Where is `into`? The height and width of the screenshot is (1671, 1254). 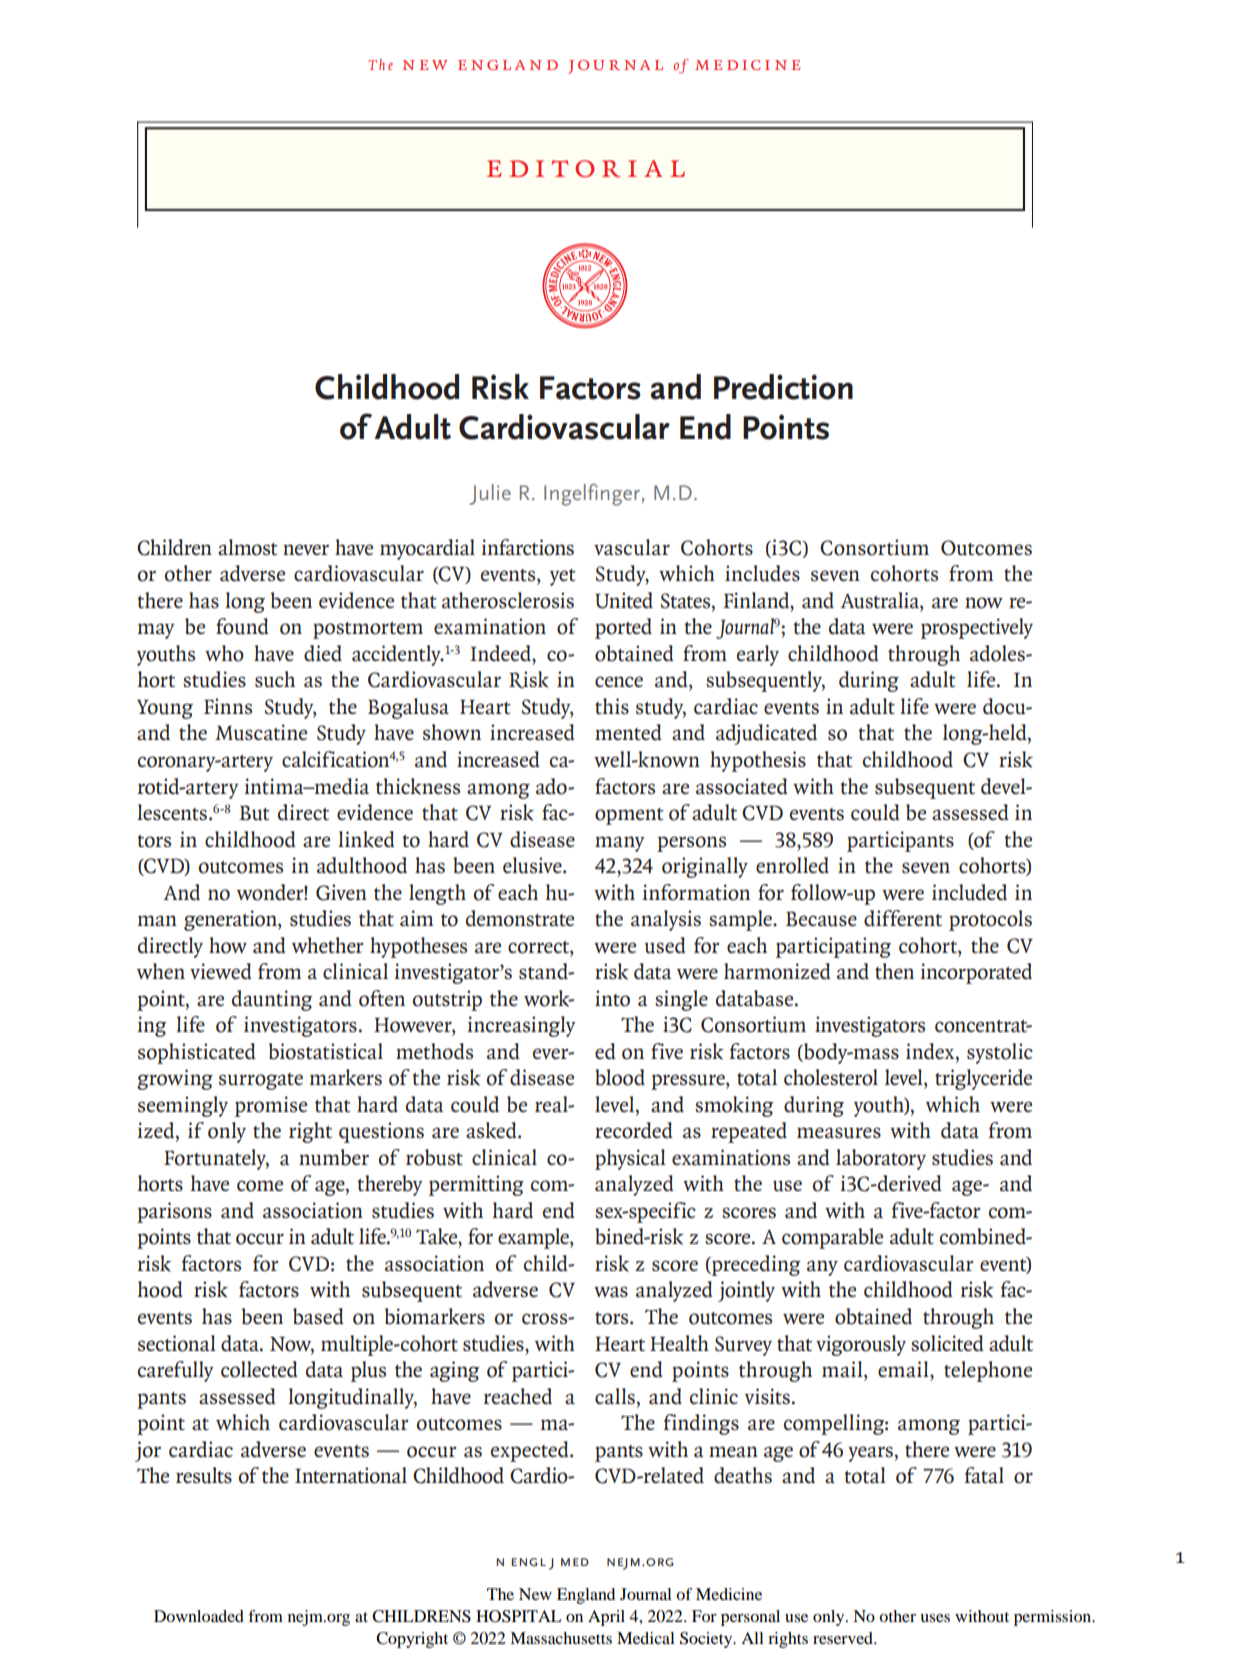
into is located at coordinates (612, 998).
